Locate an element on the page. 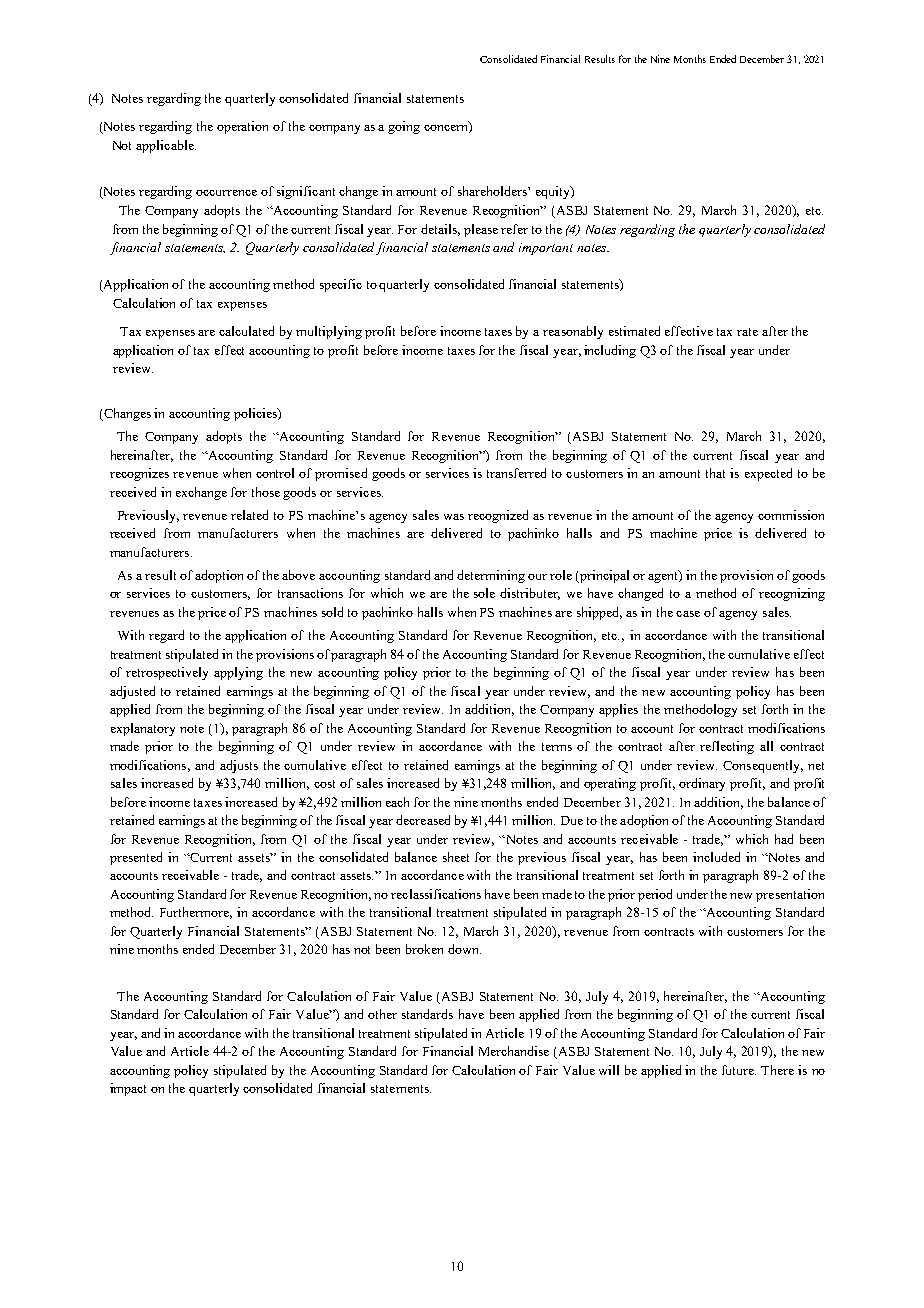 This page has height=1308, width=924. important is located at coordinates (546, 249).
